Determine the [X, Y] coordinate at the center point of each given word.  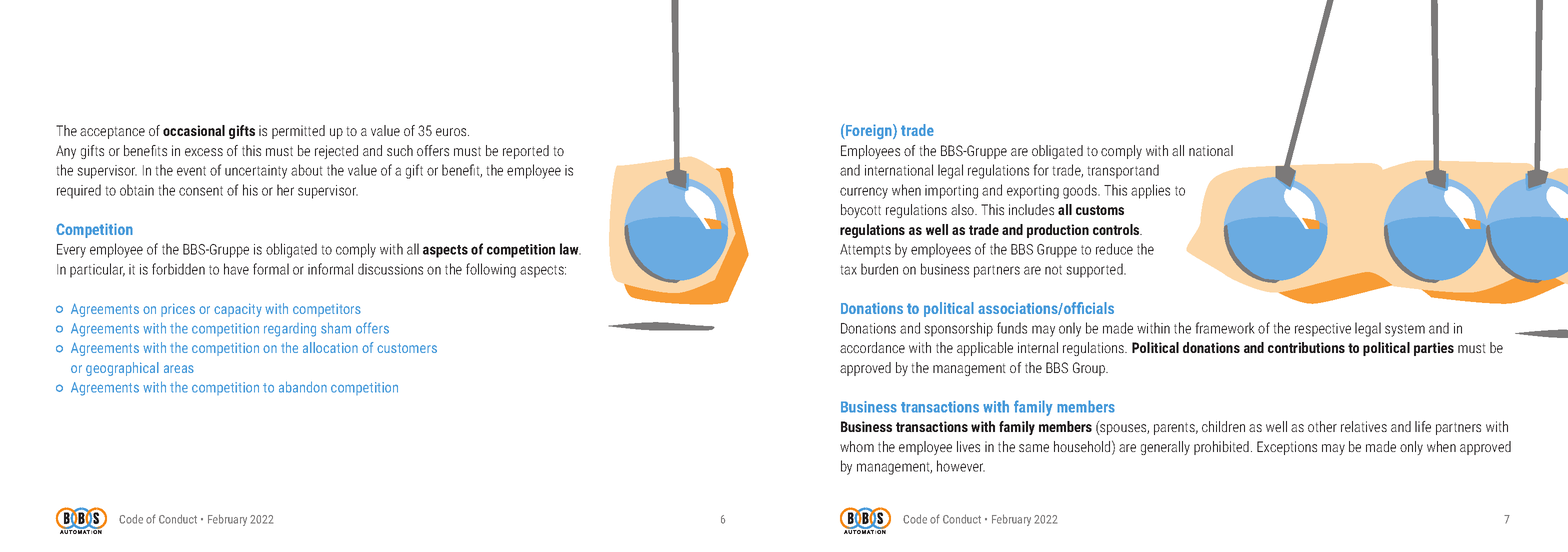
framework [1225, 328]
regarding [290, 330]
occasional [194, 130]
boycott [861, 211]
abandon [303, 387]
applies [1150, 191]
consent [201, 191]
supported [1095, 270]
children [1223, 426]
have [236, 269]
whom [857, 446]
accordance [872, 347]
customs [1100, 210]
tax [848, 270]
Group [1090, 369]
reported [526, 152]
